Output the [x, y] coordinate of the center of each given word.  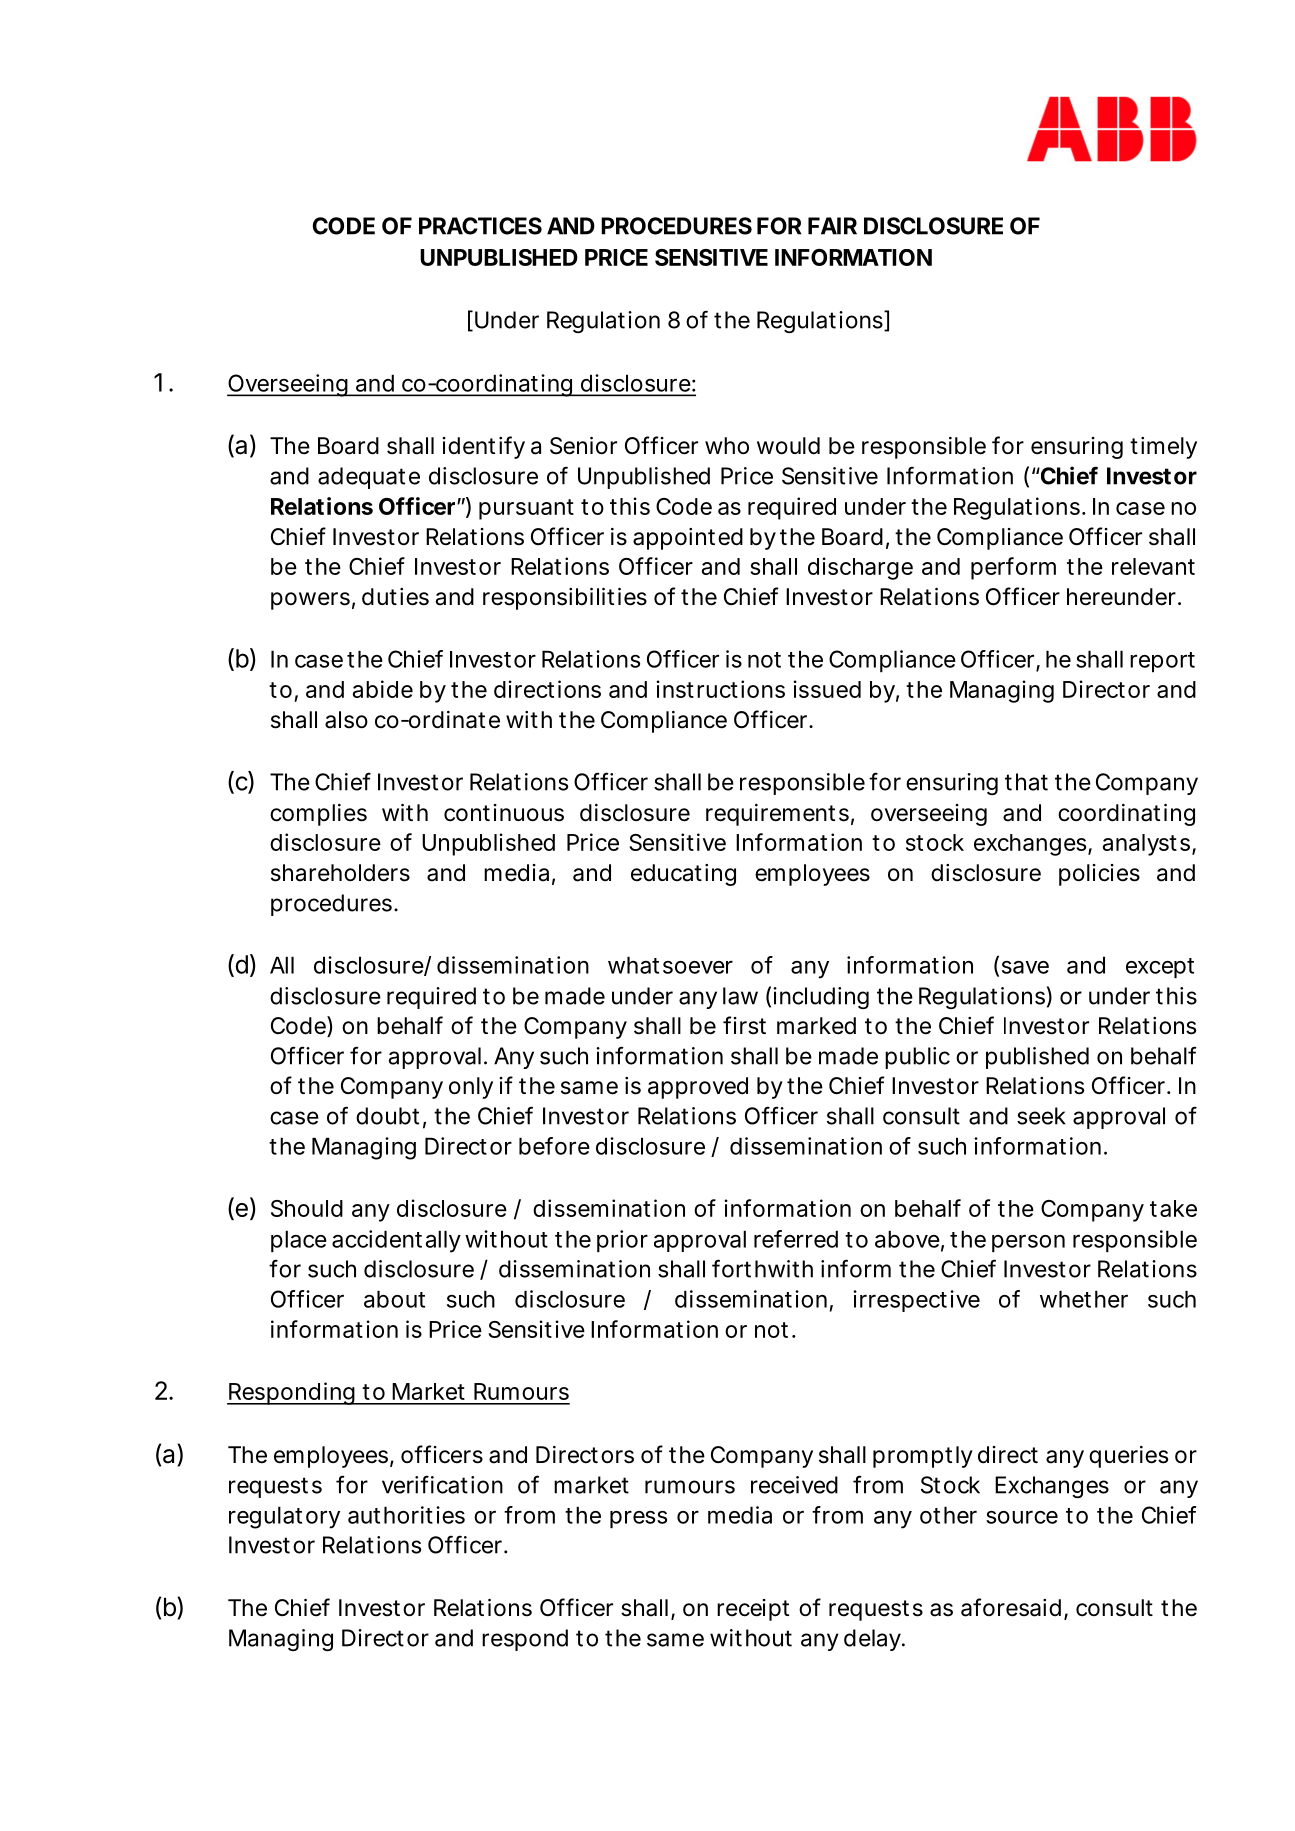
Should [307, 1208]
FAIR [832, 226]
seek [1041, 1116]
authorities [406, 1515]
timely [1163, 448]
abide [383, 689]
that [1026, 782]
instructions [720, 689]
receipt [753, 1610]
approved [698, 1088]
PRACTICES [480, 226]
